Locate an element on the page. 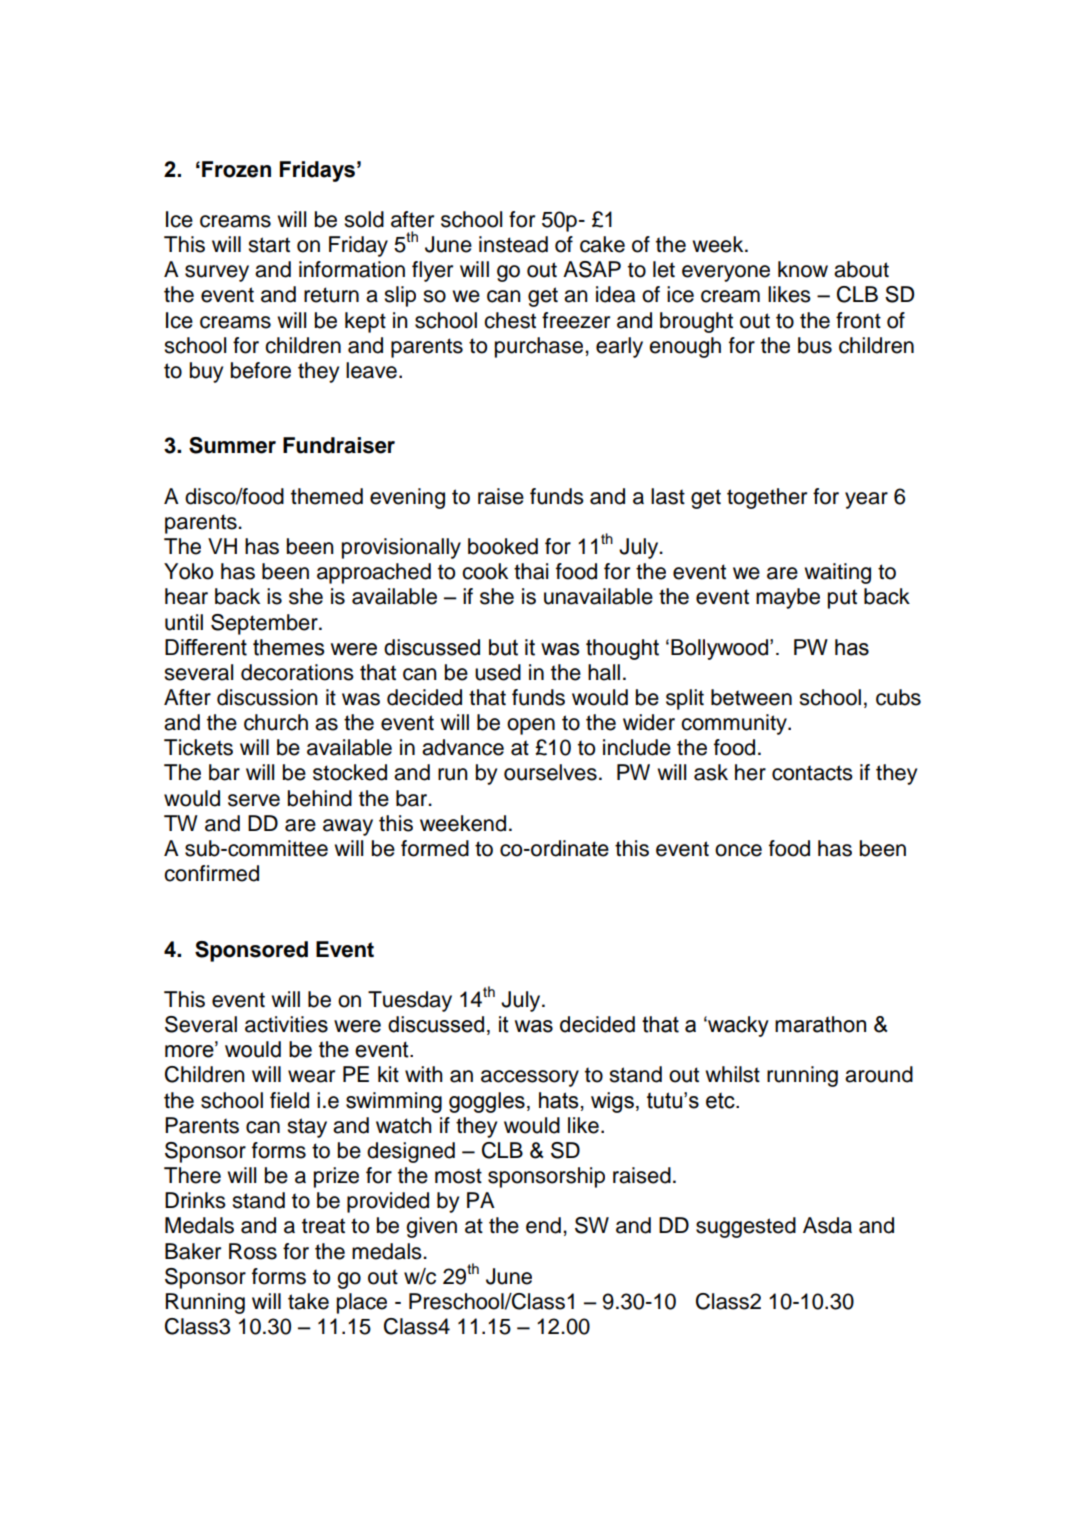  Ross is located at coordinates (253, 1251).
